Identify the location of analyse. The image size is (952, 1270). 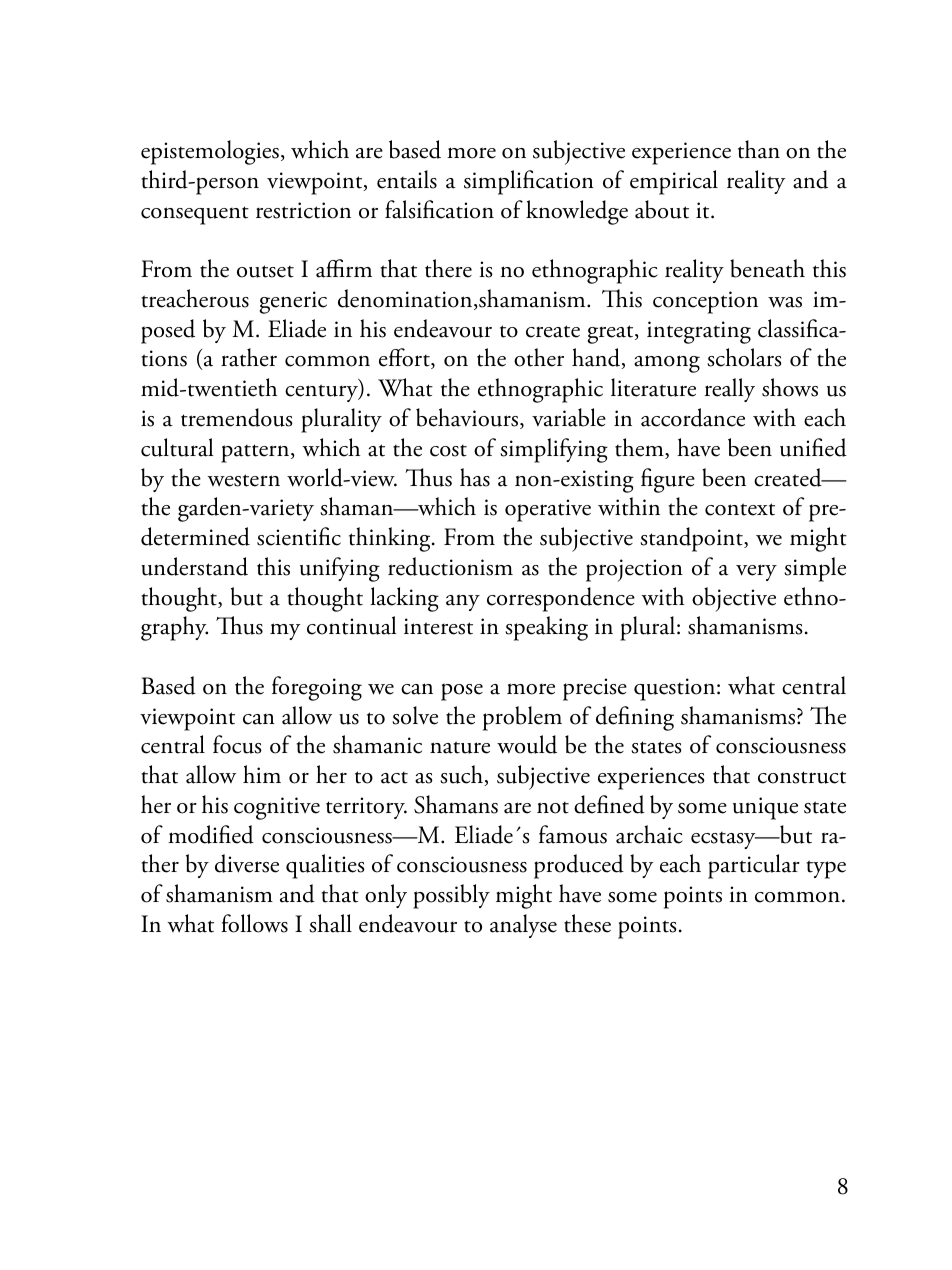
(523, 926).
